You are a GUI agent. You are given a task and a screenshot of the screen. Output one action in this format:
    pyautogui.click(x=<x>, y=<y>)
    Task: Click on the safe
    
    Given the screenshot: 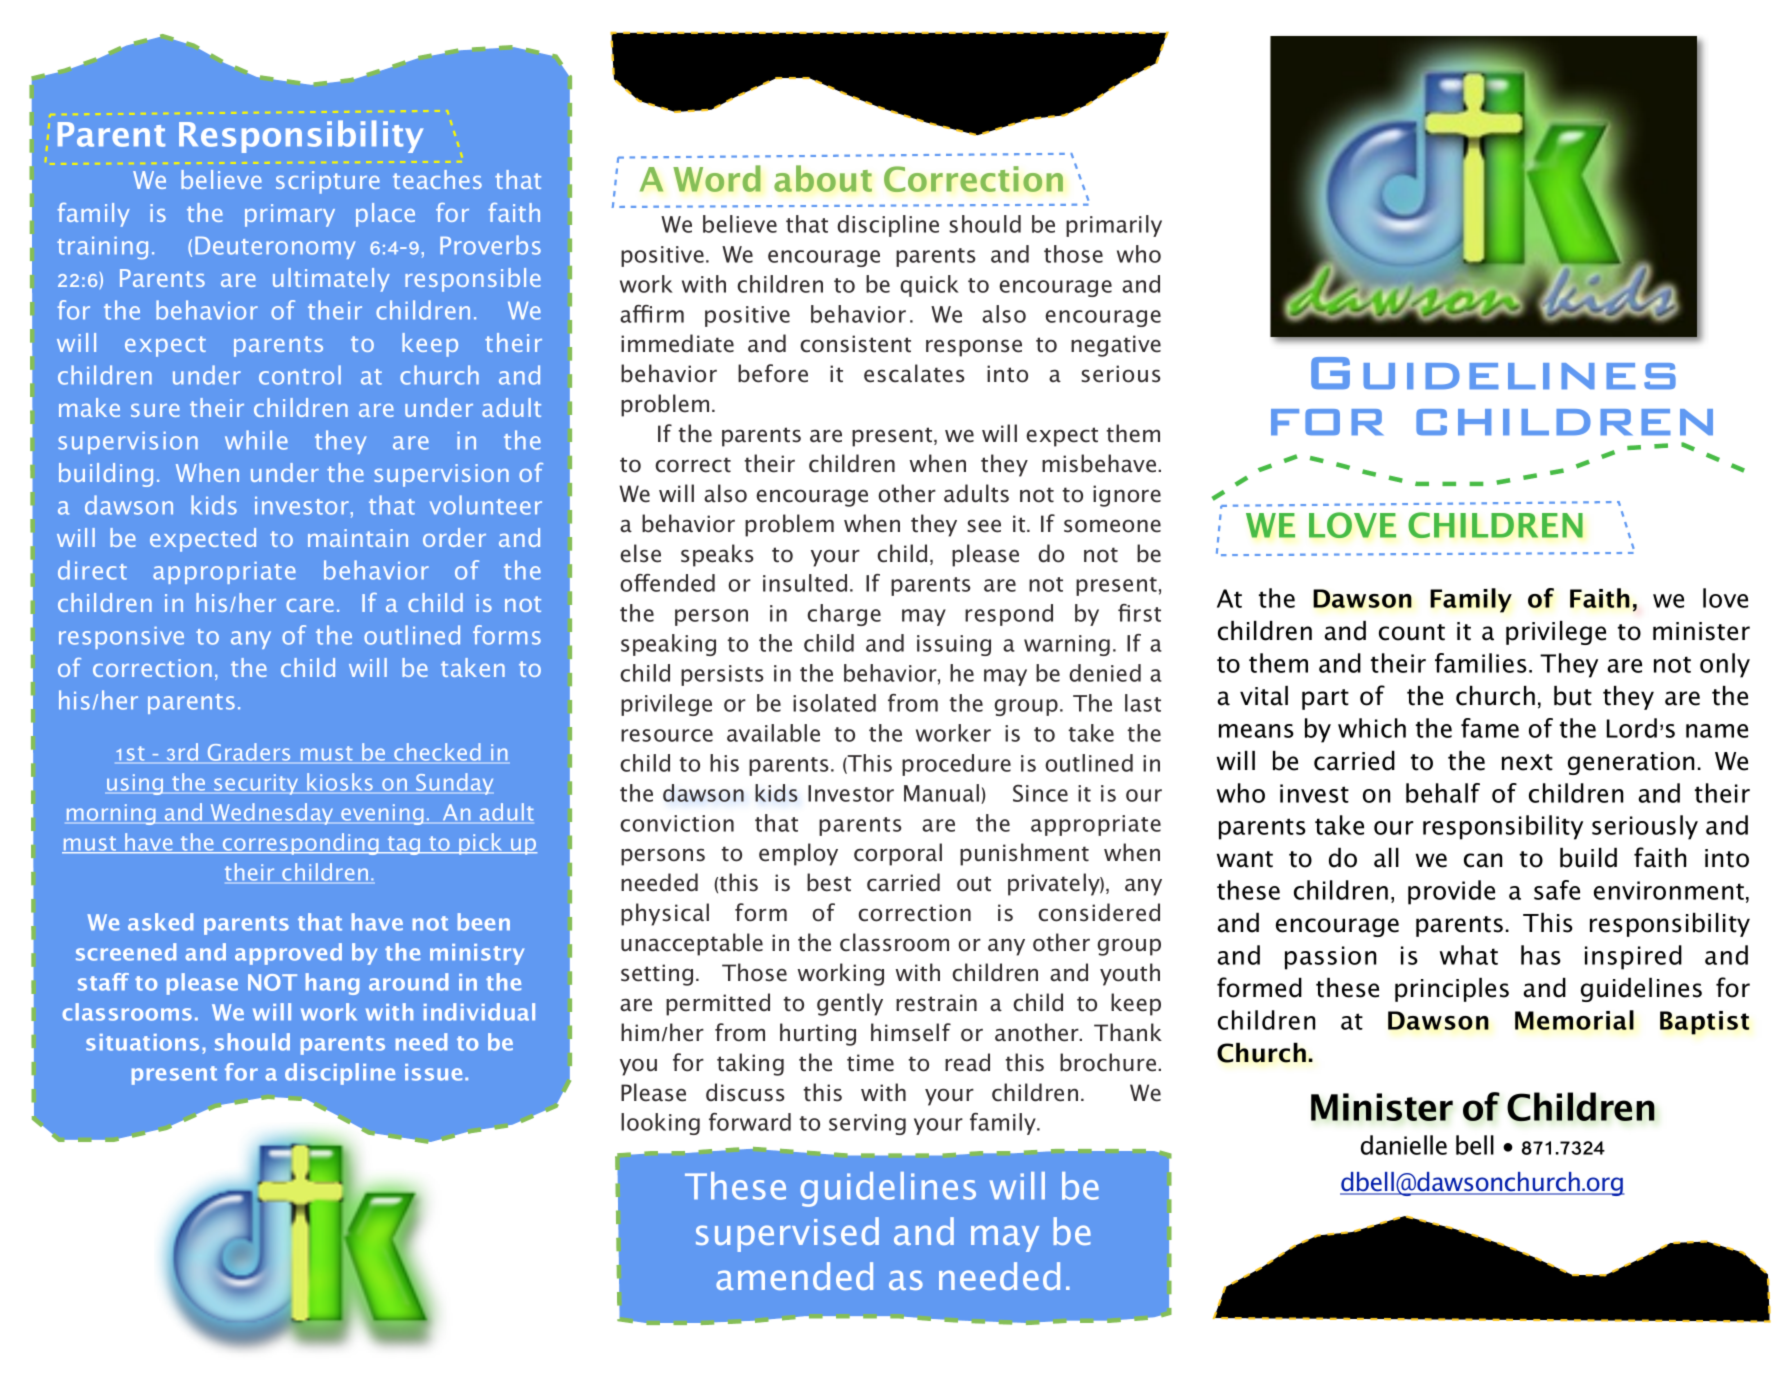 What is the action you would take?
    pyautogui.click(x=1557, y=890)
